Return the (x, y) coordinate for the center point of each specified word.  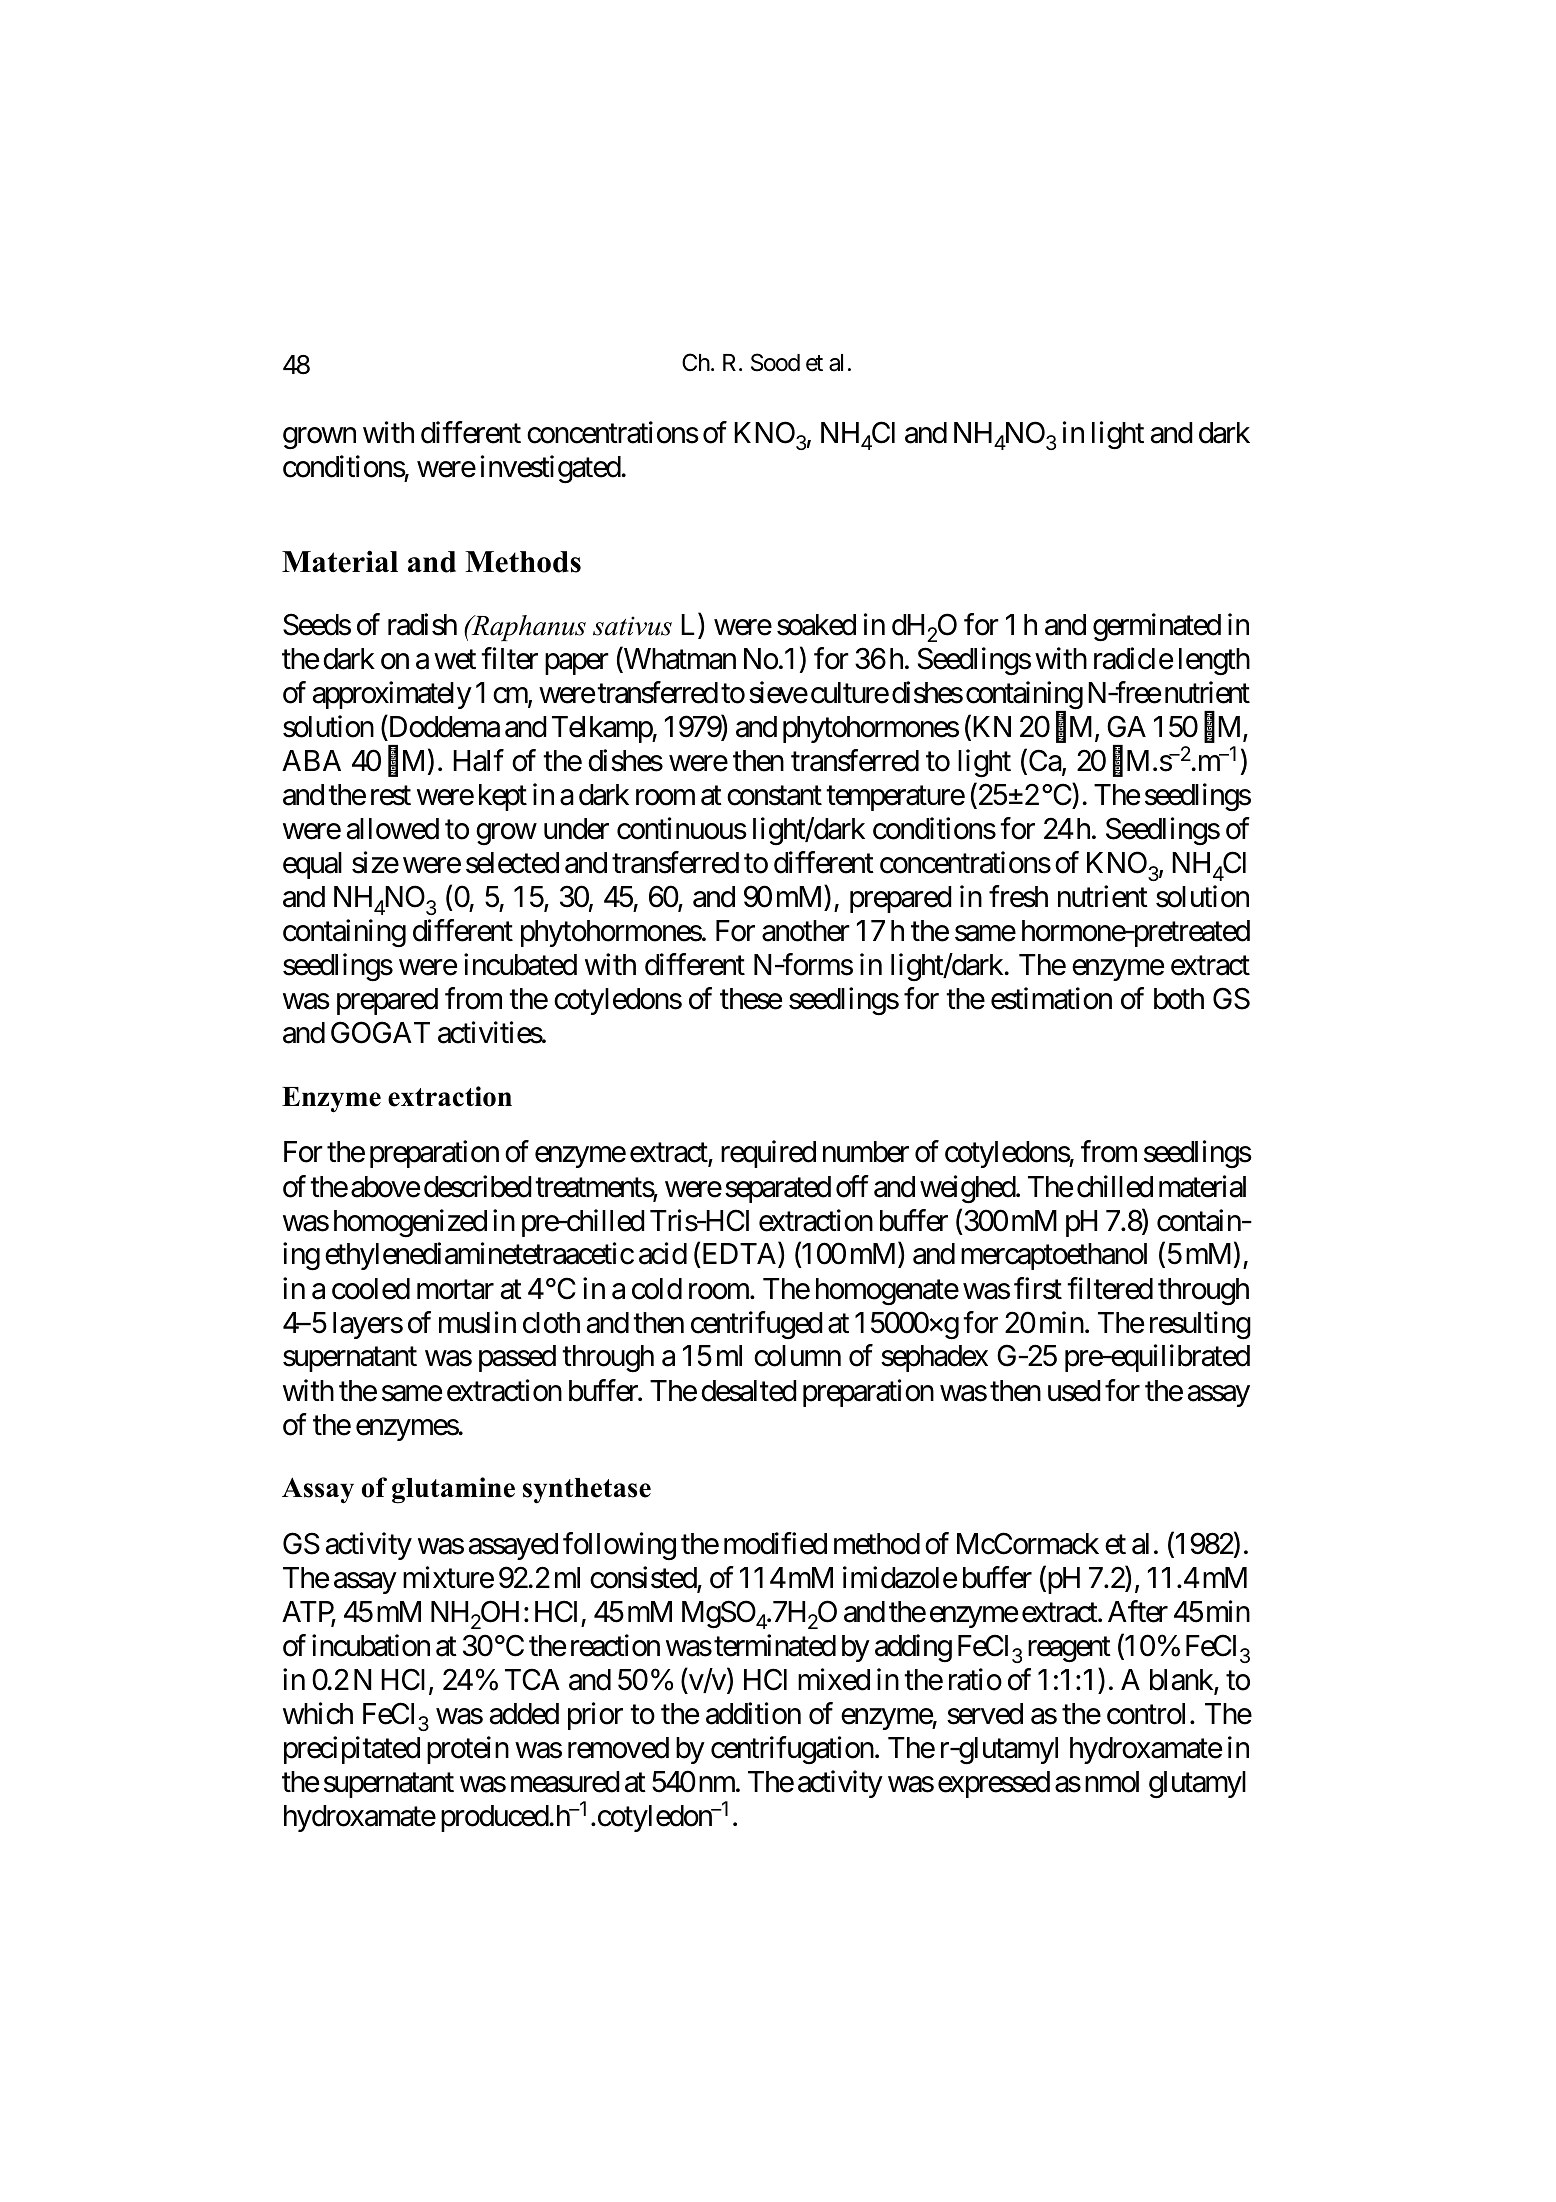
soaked (816, 625)
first (1038, 1288)
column (797, 1356)
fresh (1018, 897)
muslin (477, 1322)
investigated (551, 469)
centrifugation (792, 1750)
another (806, 931)
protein (468, 1750)
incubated (520, 965)
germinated (1157, 628)
